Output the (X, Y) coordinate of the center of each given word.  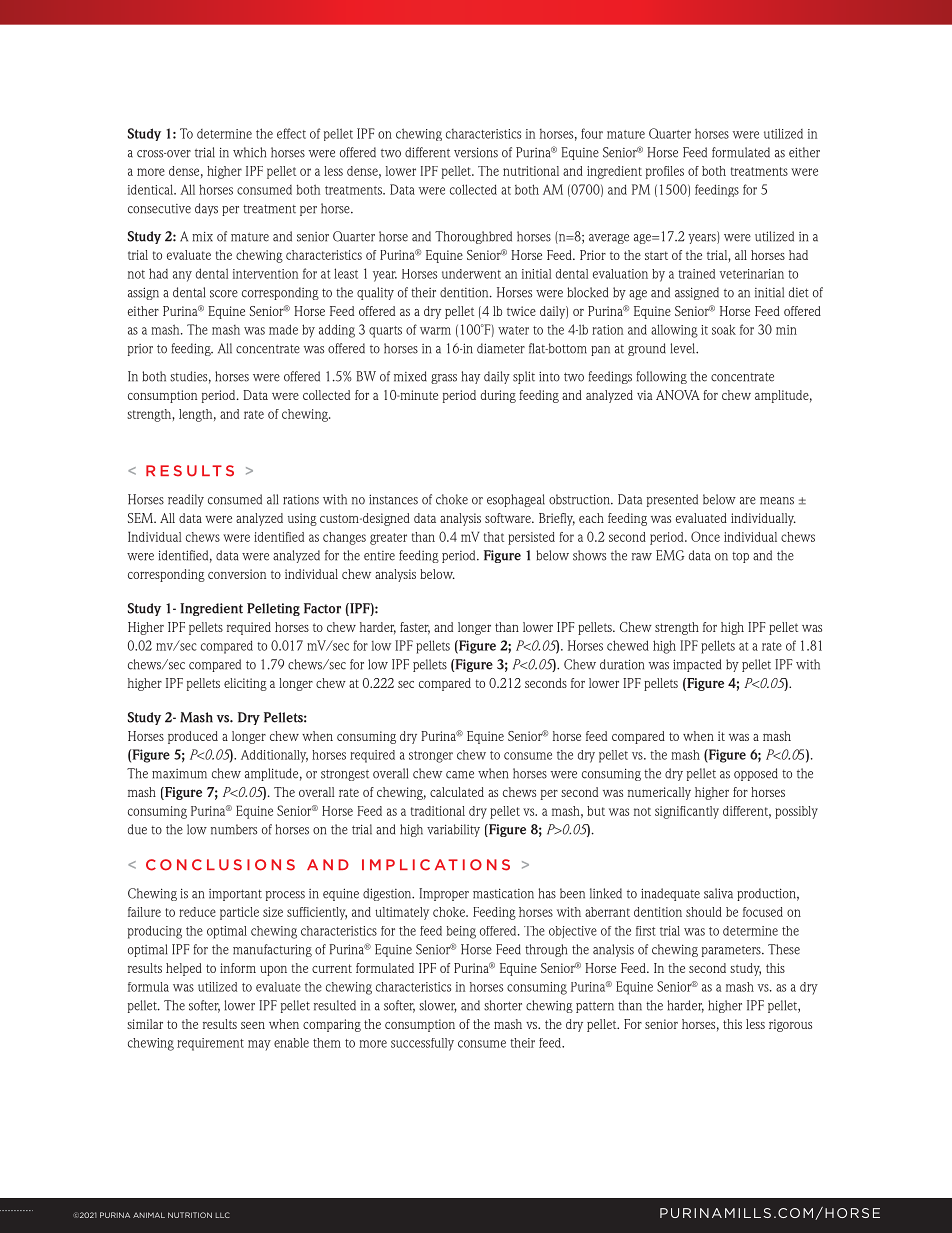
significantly (687, 812)
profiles (665, 172)
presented (672, 500)
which (249, 152)
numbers (234, 829)
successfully (422, 1044)
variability (453, 830)
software (509, 518)
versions (476, 152)
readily (186, 500)
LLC (222, 1215)
